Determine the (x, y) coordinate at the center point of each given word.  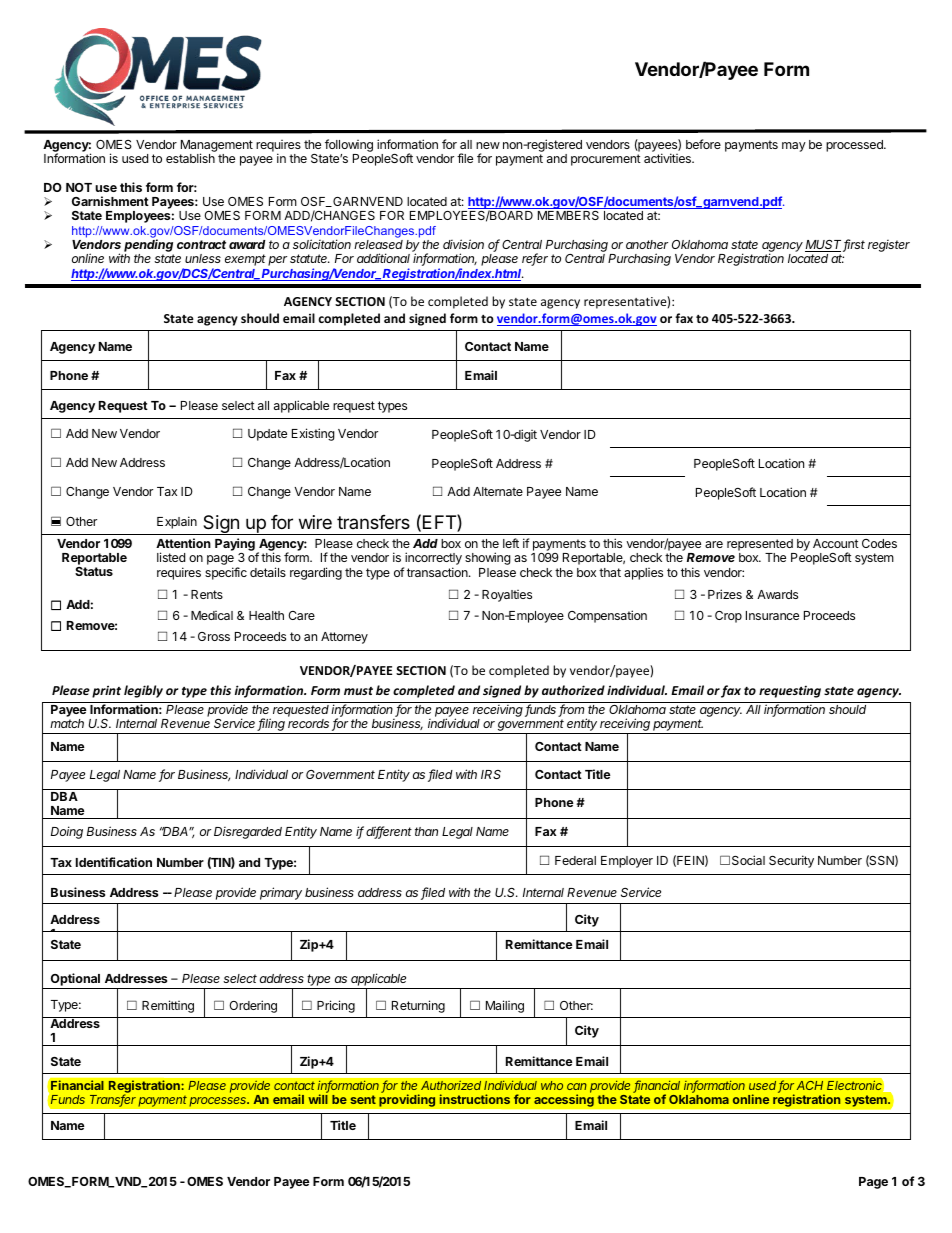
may (794, 147)
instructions (475, 1099)
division (463, 244)
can (577, 1086)
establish (190, 158)
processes (219, 1102)
